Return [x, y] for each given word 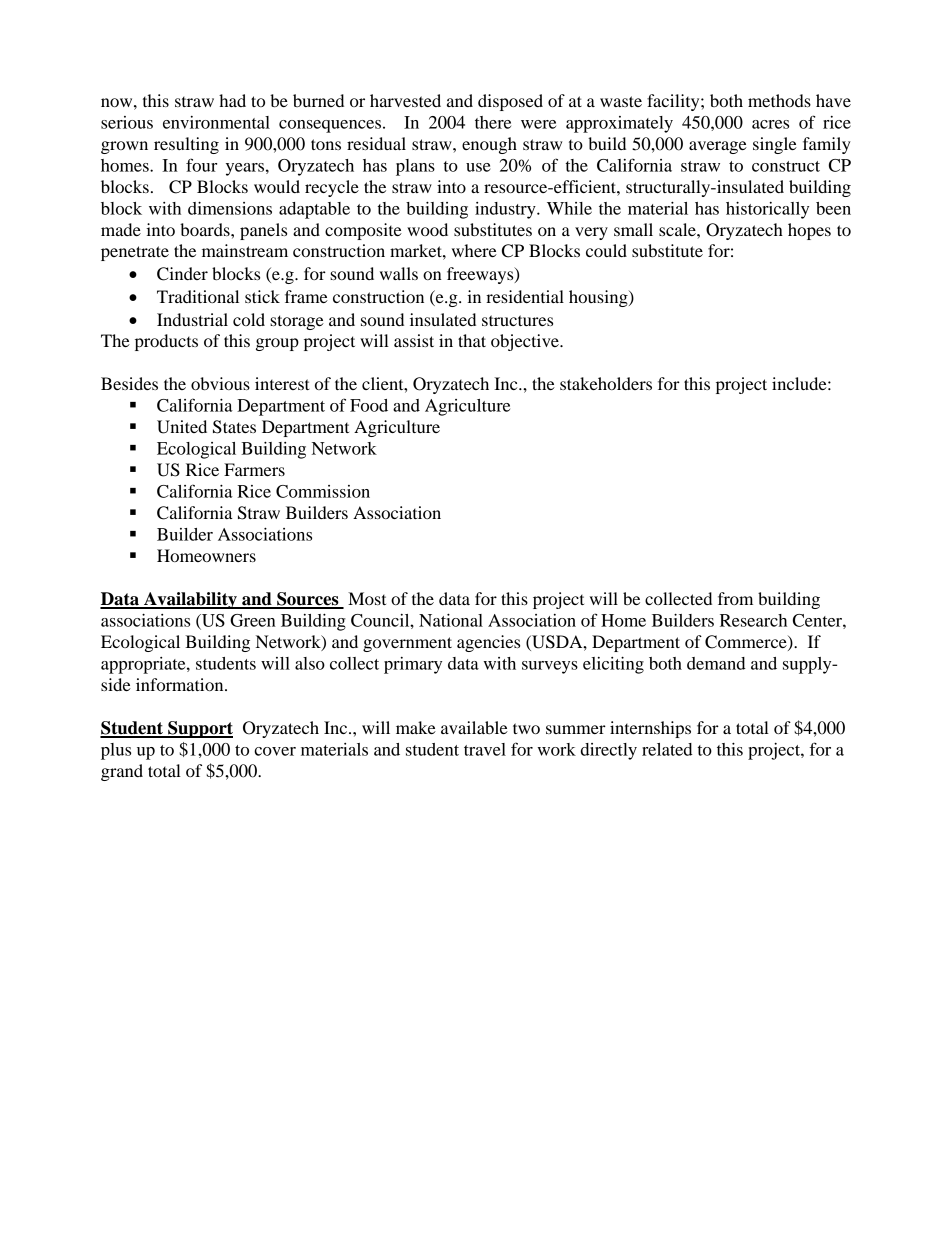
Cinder [182, 274]
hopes [809, 231]
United [182, 427]
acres [770, 124]
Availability [190, 600]
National [451, 620]
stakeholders [606, 383]
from [735, 598]
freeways [481, 275]
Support [199, 729]
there [493, 122]
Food [369, 405]
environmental [216, 122]
